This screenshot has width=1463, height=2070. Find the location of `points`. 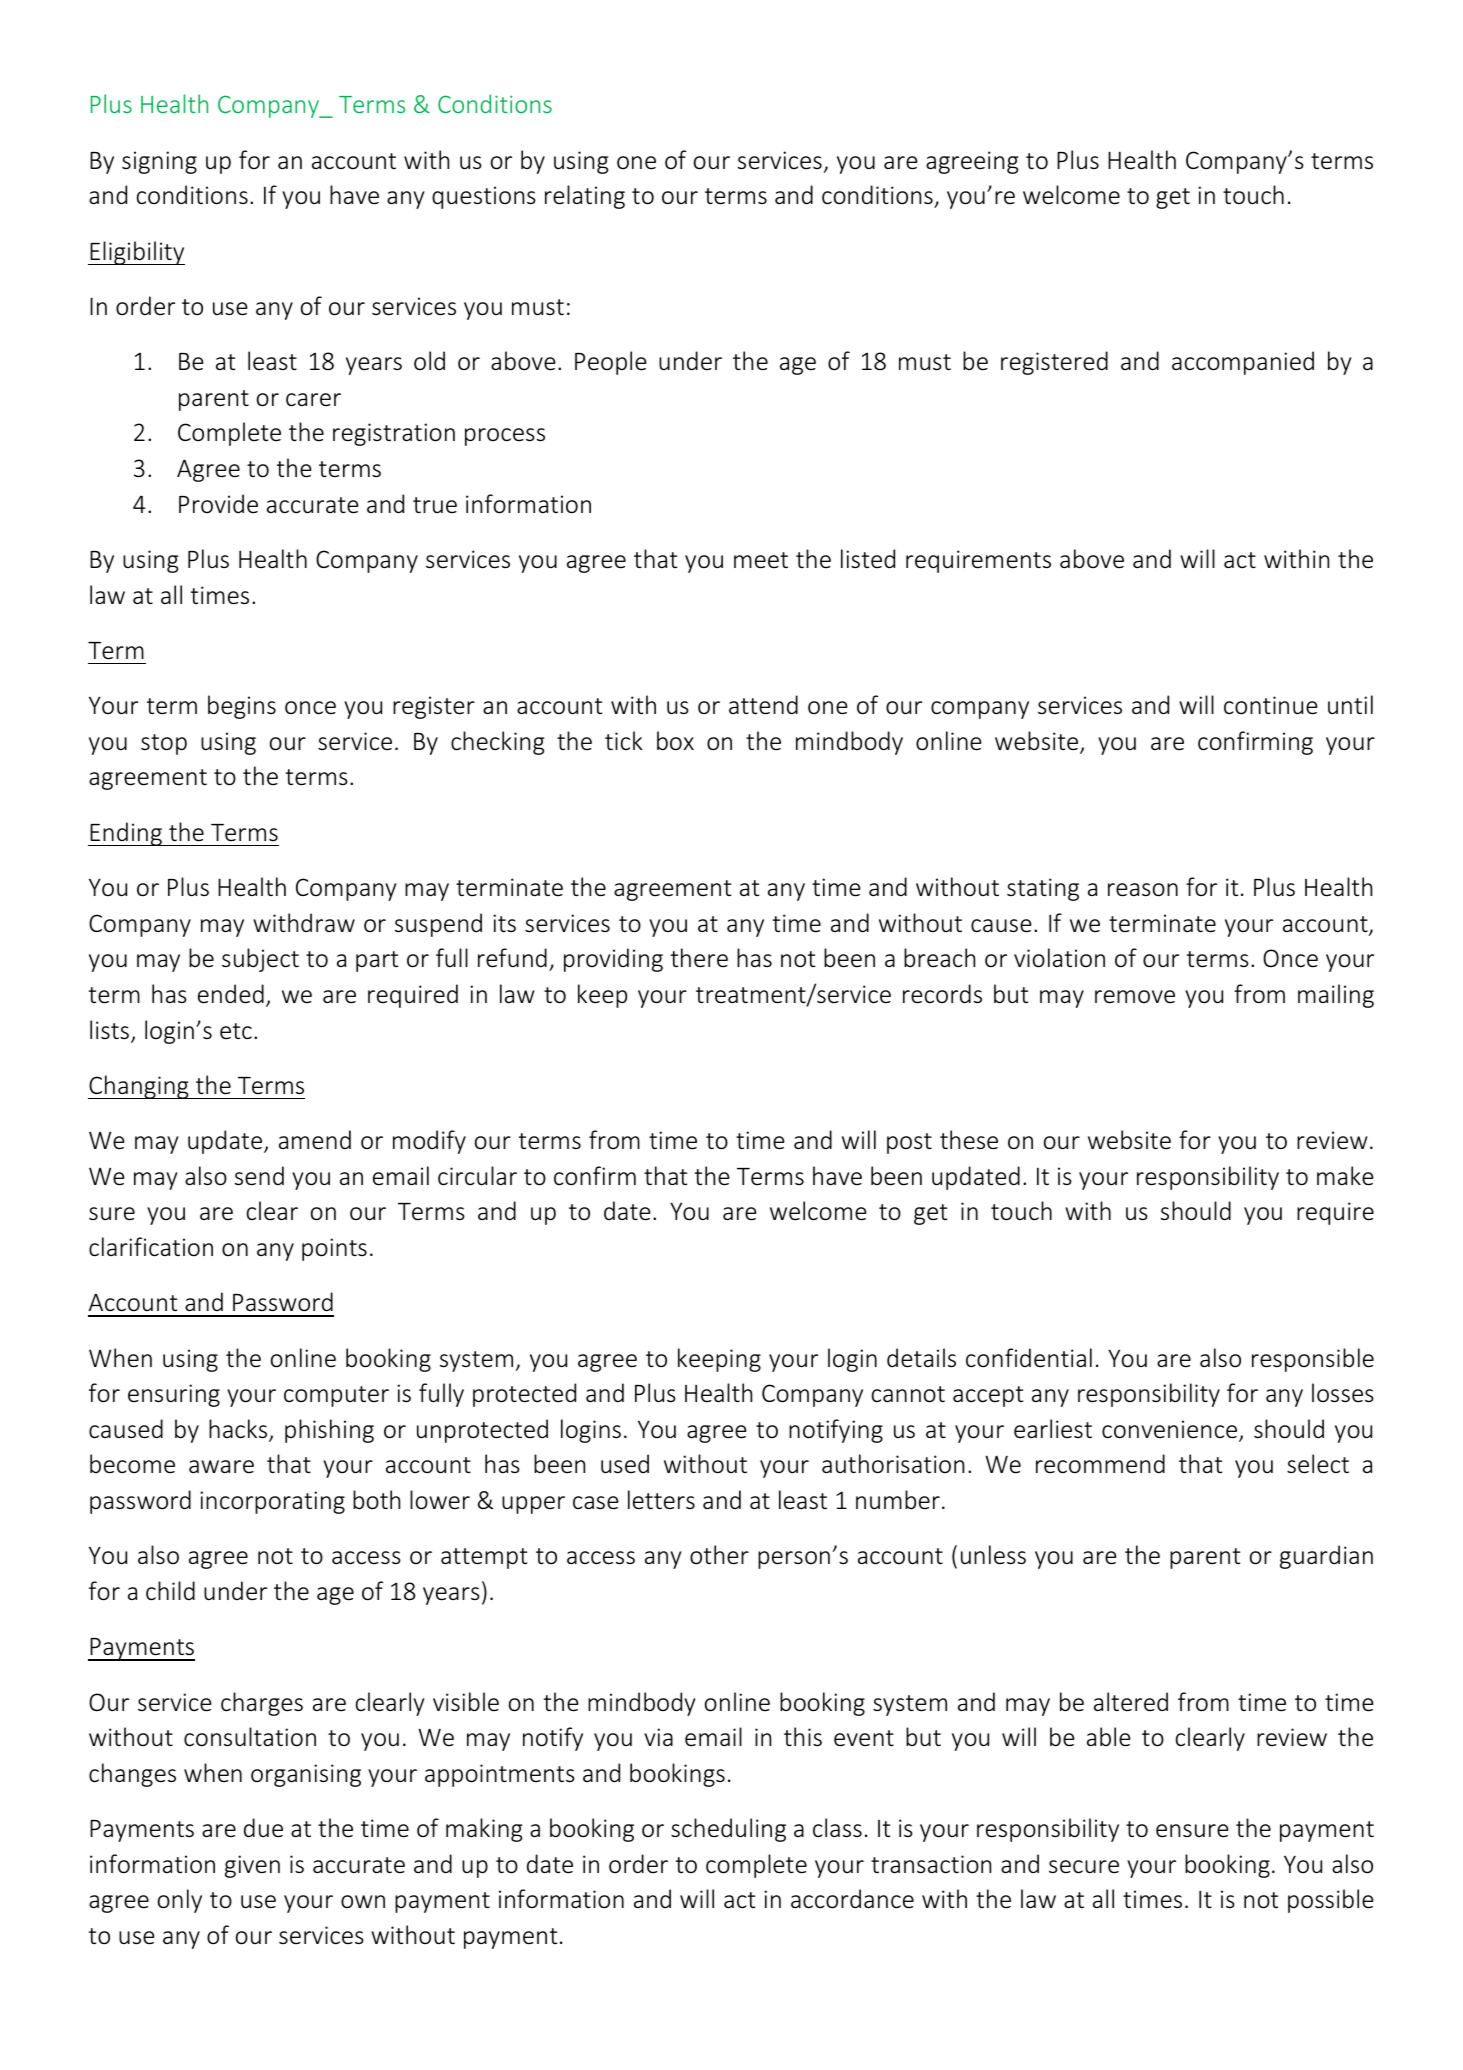

points is located at coordinates (334, 1249).
